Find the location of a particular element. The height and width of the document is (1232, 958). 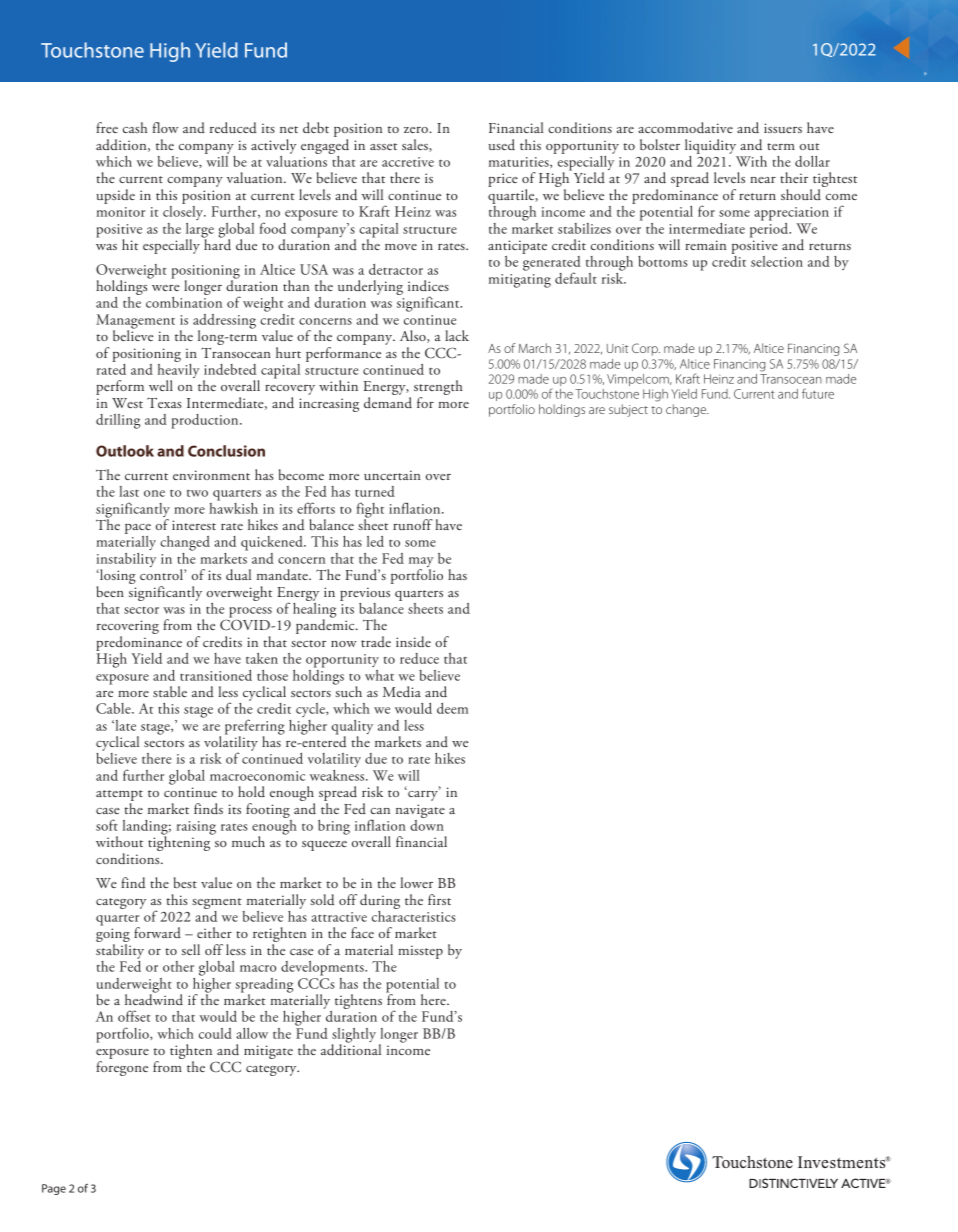

sales is located at coordinates (416, 145).
